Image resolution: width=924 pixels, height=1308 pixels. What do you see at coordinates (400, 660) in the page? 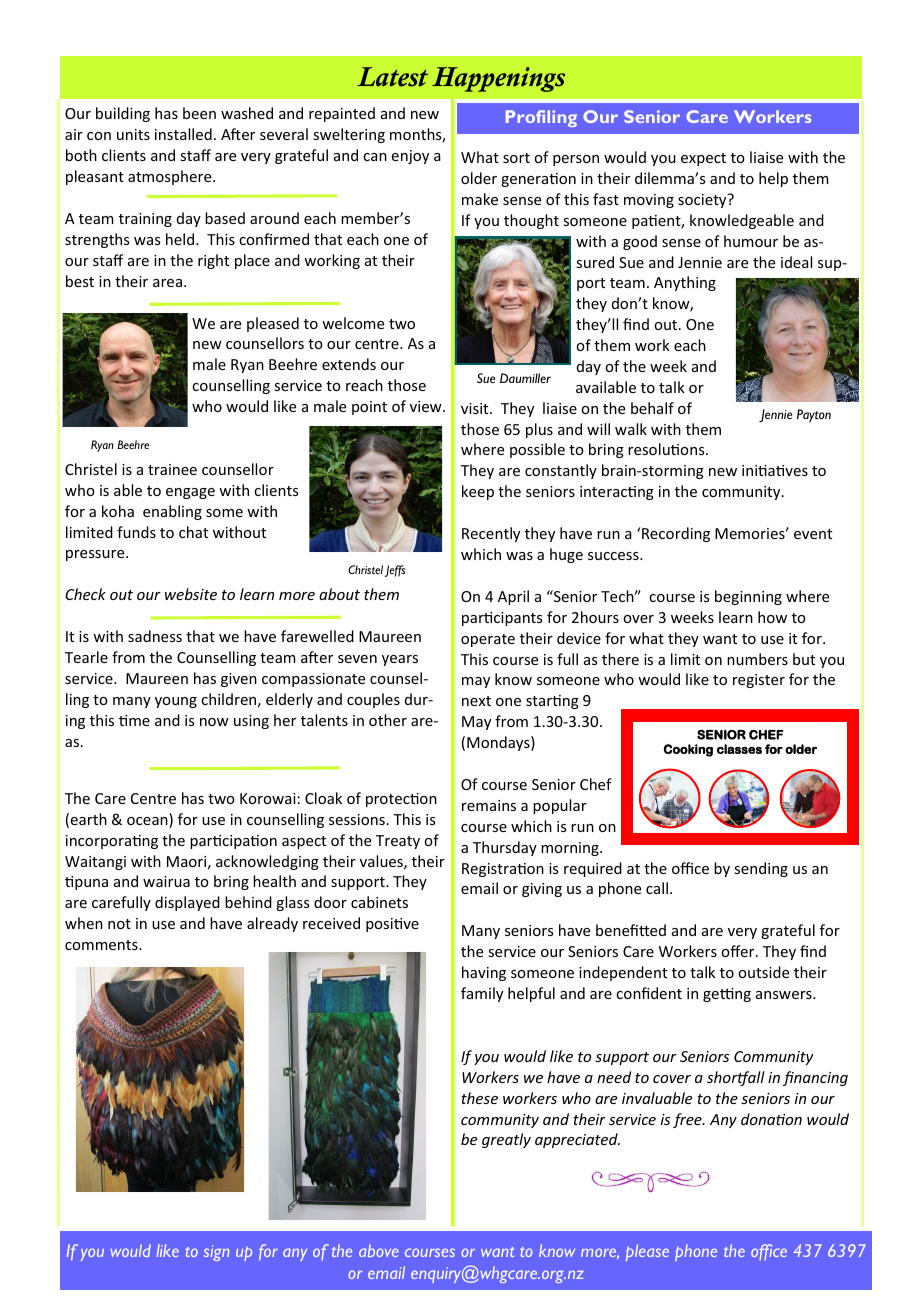
I see `years` at bounding box center [400, 660].
